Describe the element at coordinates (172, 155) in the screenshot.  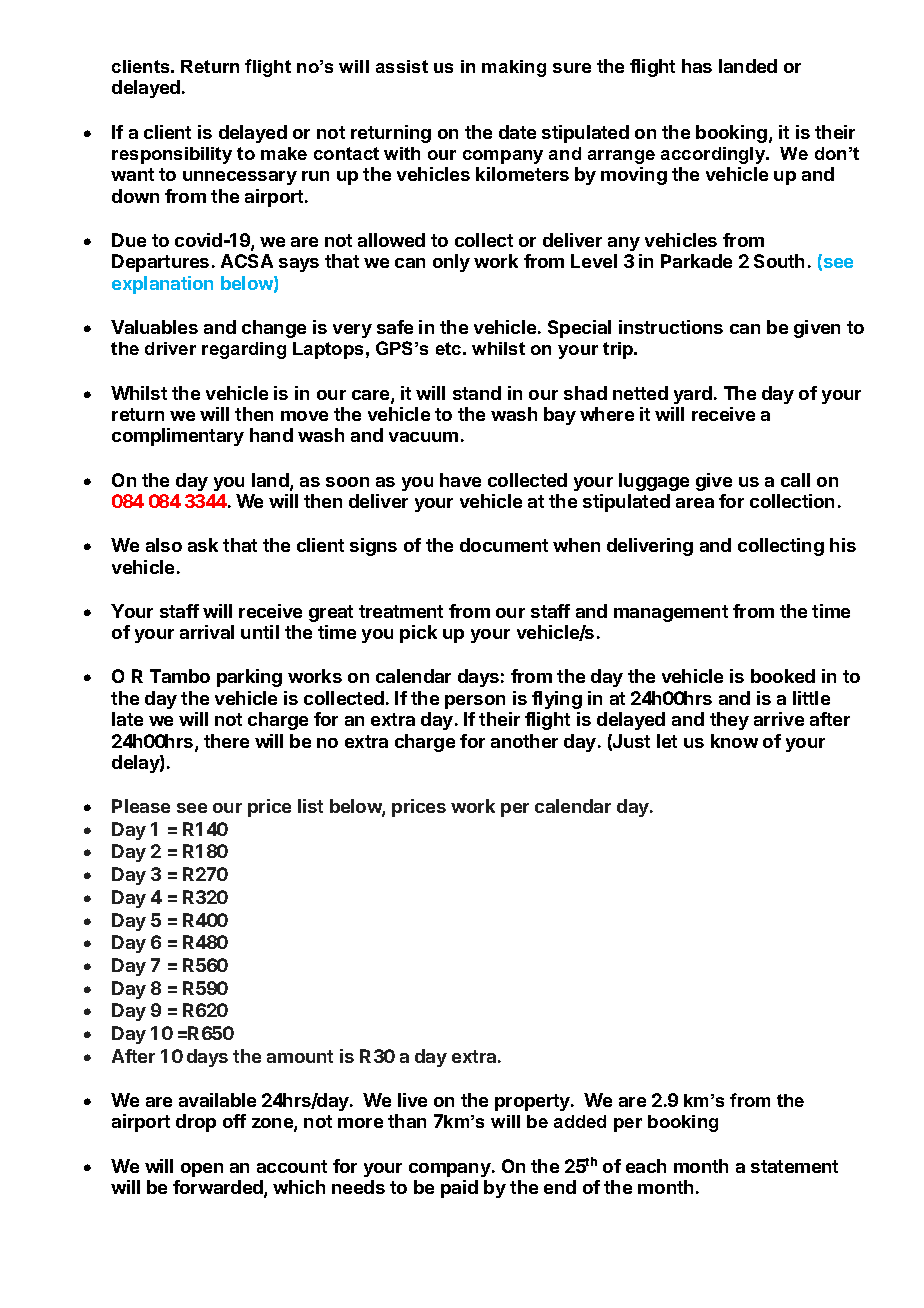
I see `responsibility` at that location.
